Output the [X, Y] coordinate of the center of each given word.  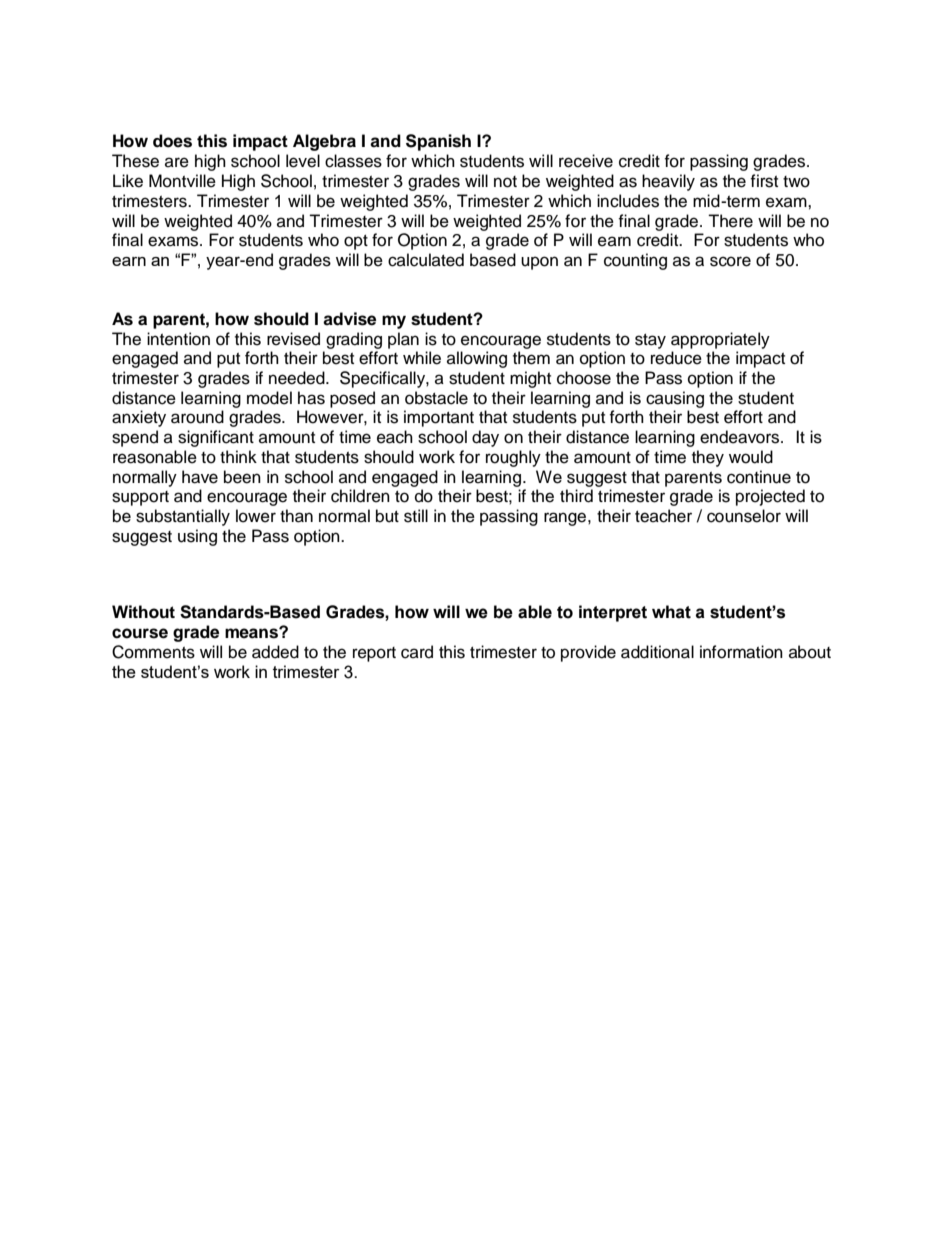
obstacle [436, 398]
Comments [153, 652]
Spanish [438, 142]
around [197, 417]
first [764, 181]
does [172, 141]
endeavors [741, 437]
